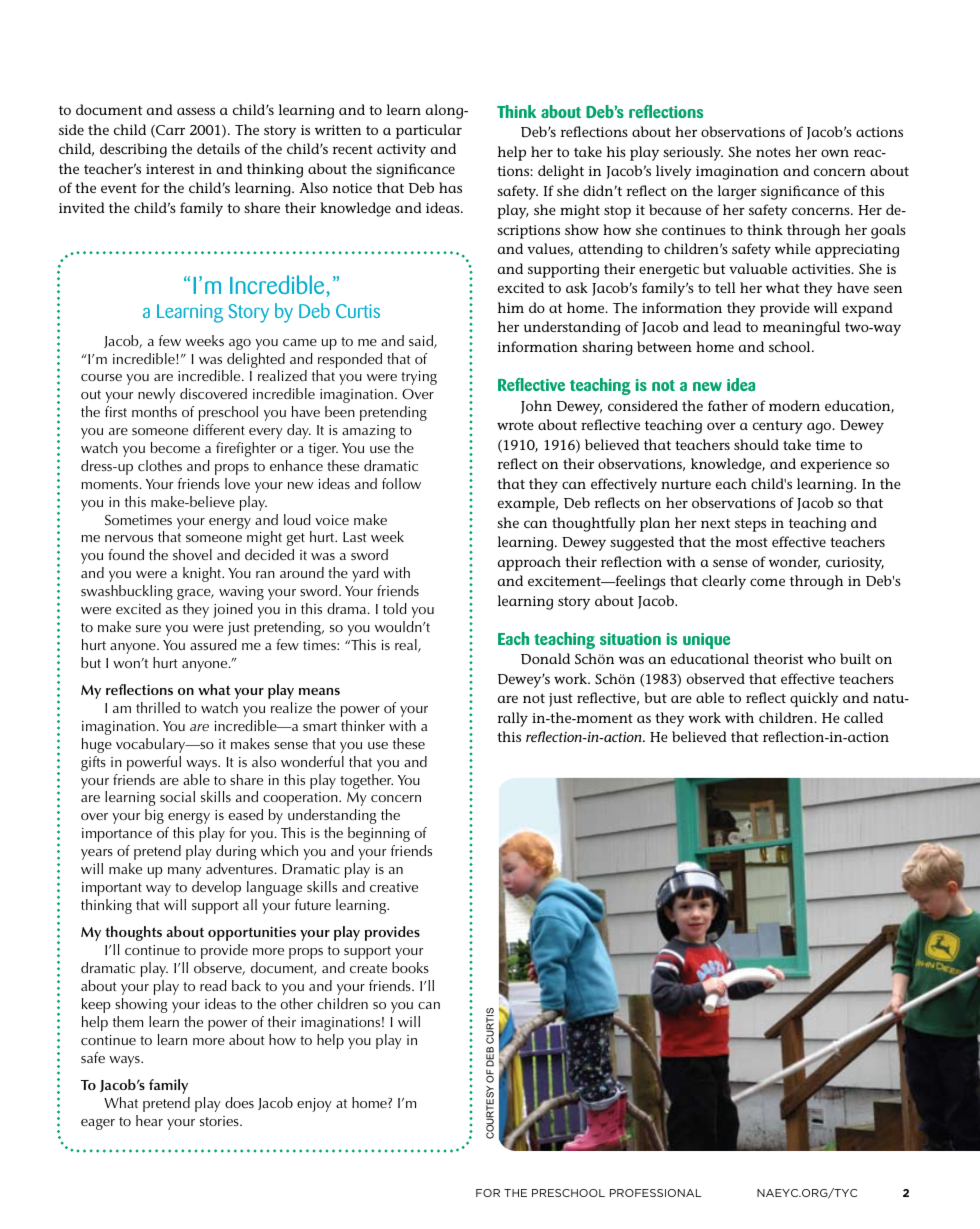  Describe the element at coordinates (656, 1193) in the image. I see `PROFESSIONAL` at that location.
